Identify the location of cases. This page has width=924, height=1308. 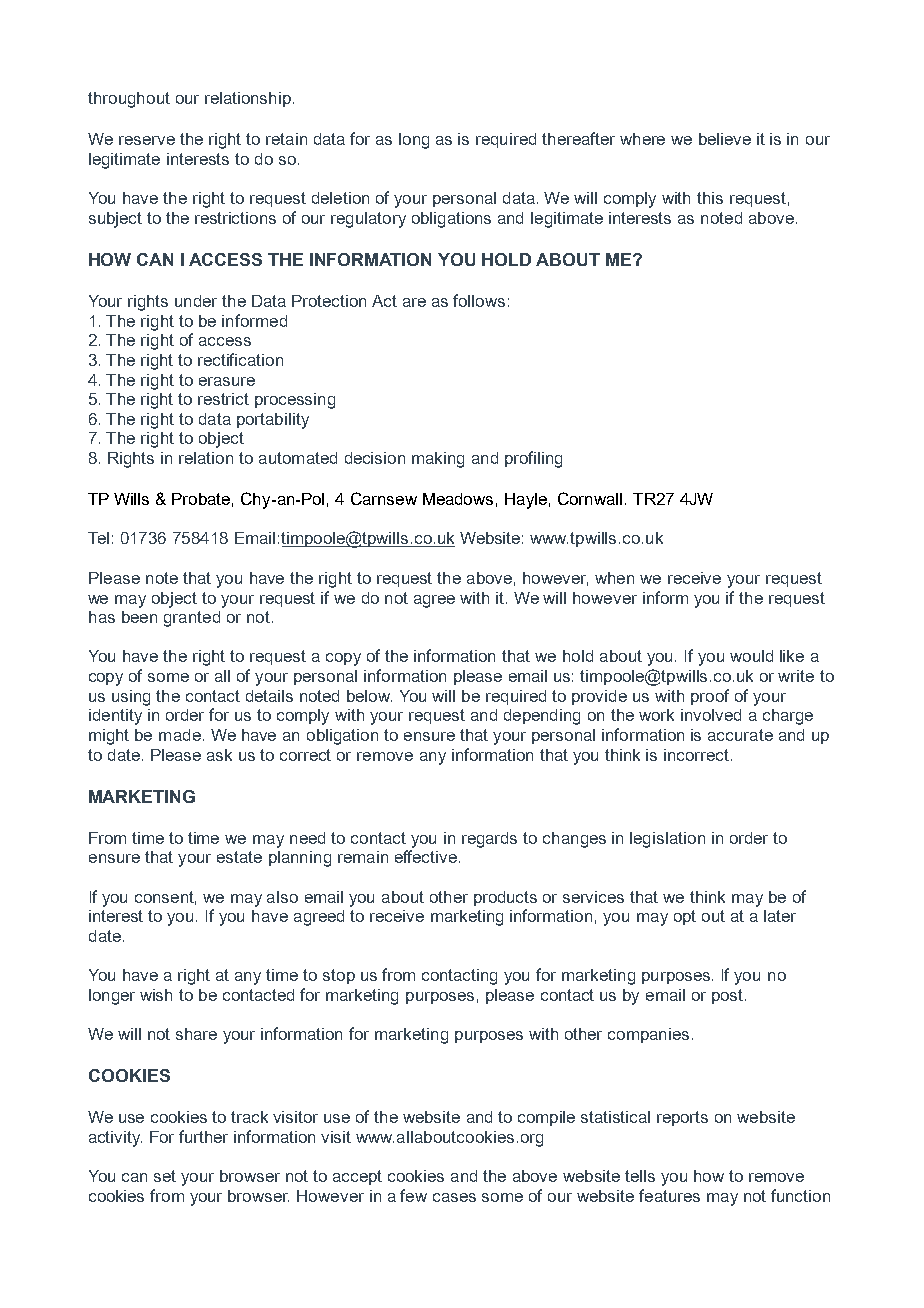
(454, 1197).
